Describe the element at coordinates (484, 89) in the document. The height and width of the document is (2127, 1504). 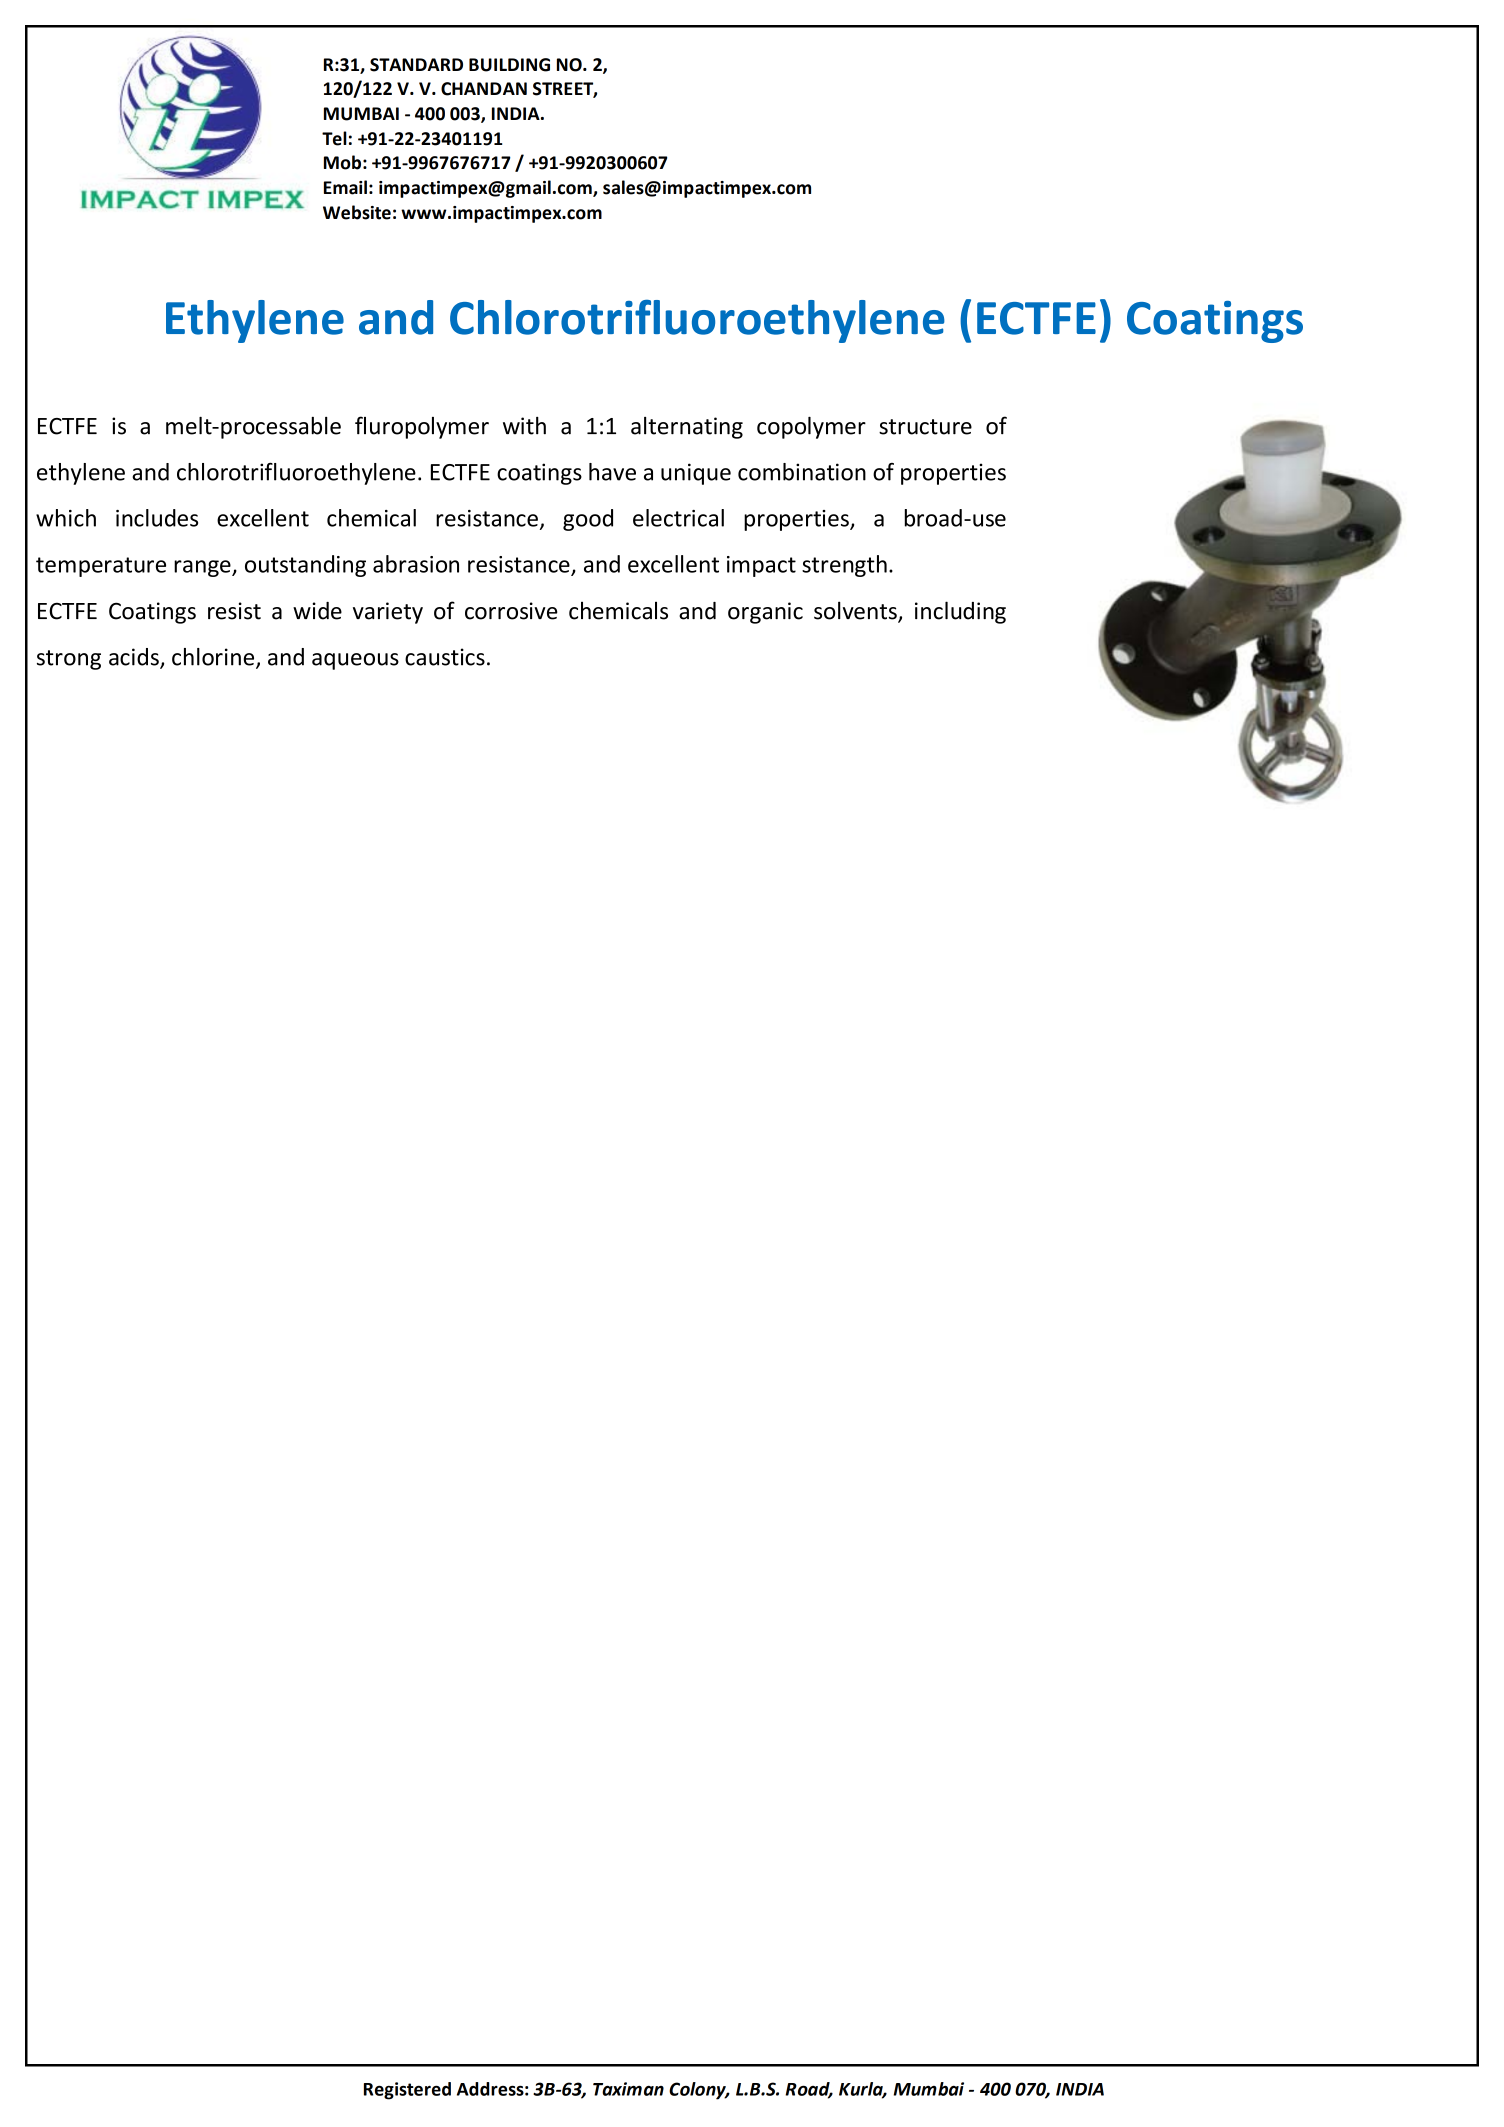
I see `CHANDAN` at that location.
